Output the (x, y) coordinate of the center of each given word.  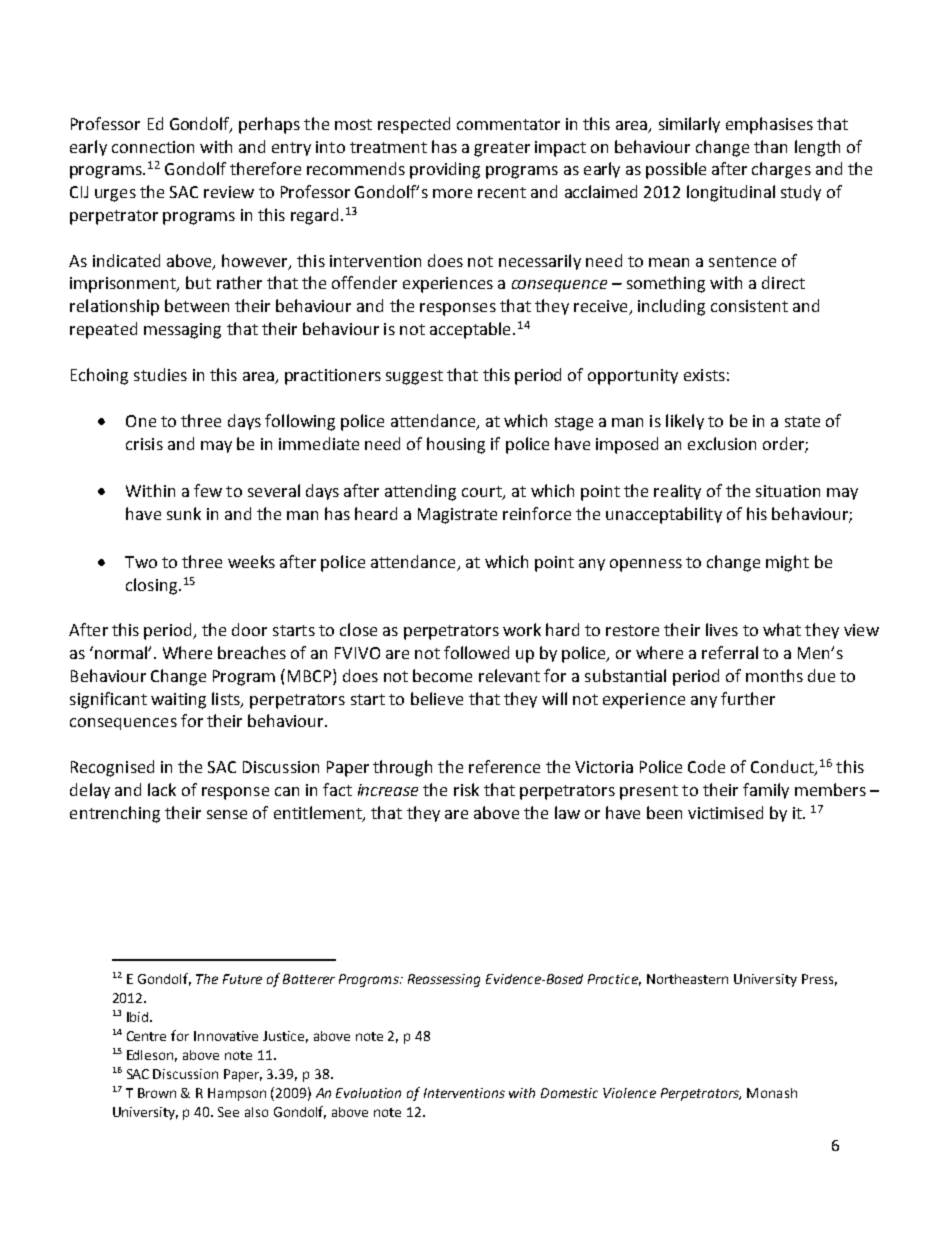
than (770, 146)
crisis (144, 444)
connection (153, 147)
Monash (772, 1093)
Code (706, 766)
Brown (157, 1093)
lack (162, 789)
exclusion (722, 443)
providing (445, 170)
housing (456, 445)
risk (466, 789)
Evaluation (368, 1093)
